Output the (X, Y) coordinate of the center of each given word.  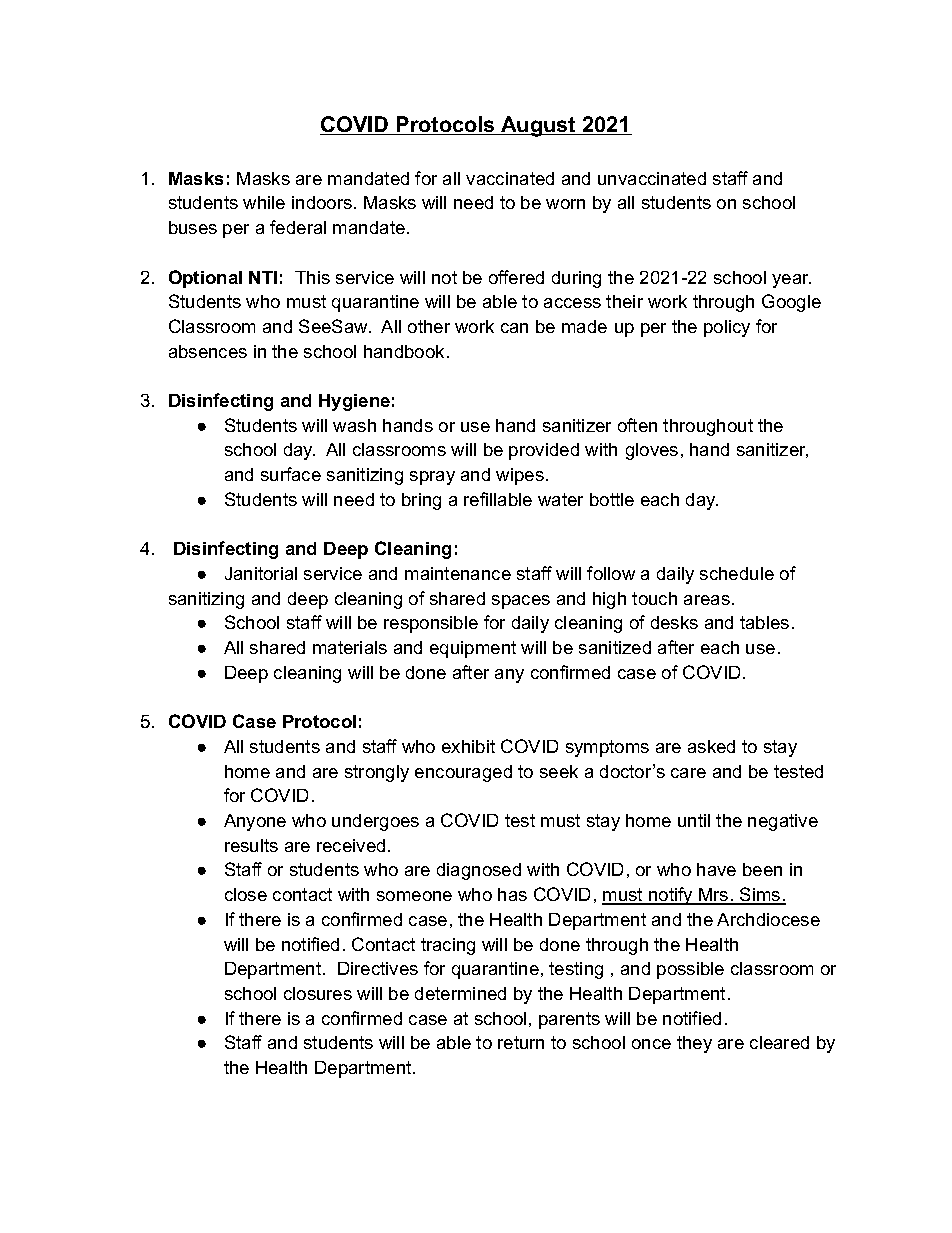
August (538, 126)
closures (318, 993)
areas (707, 600)
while (264, 202)
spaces (521, 602)
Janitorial (261, 573)
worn (565, 204)
